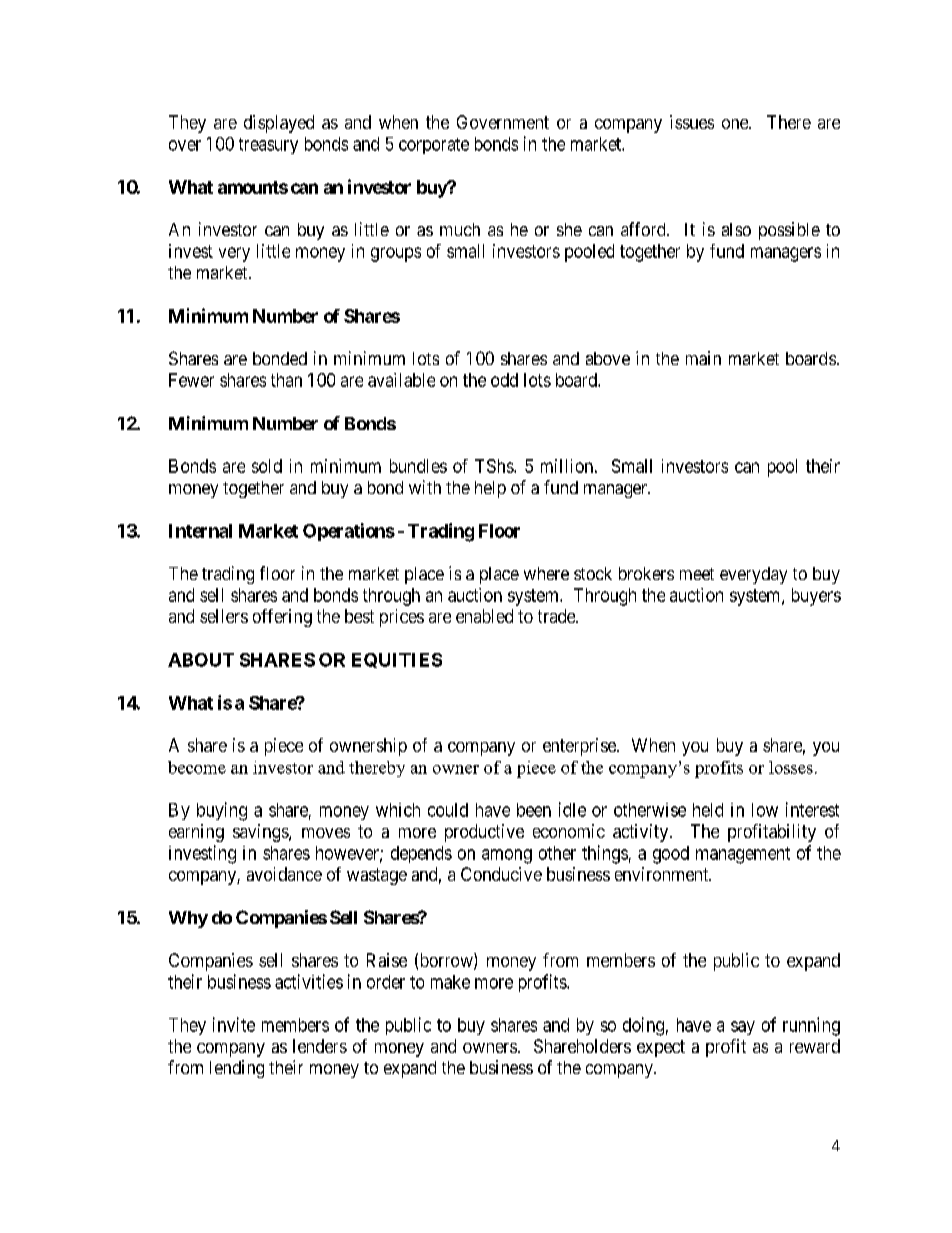 This screenshot has height=1233, width=952. What do you see at coordinates (434, 146) in the screenshot?
I see `corporate` at bounding box center [434, 146].
